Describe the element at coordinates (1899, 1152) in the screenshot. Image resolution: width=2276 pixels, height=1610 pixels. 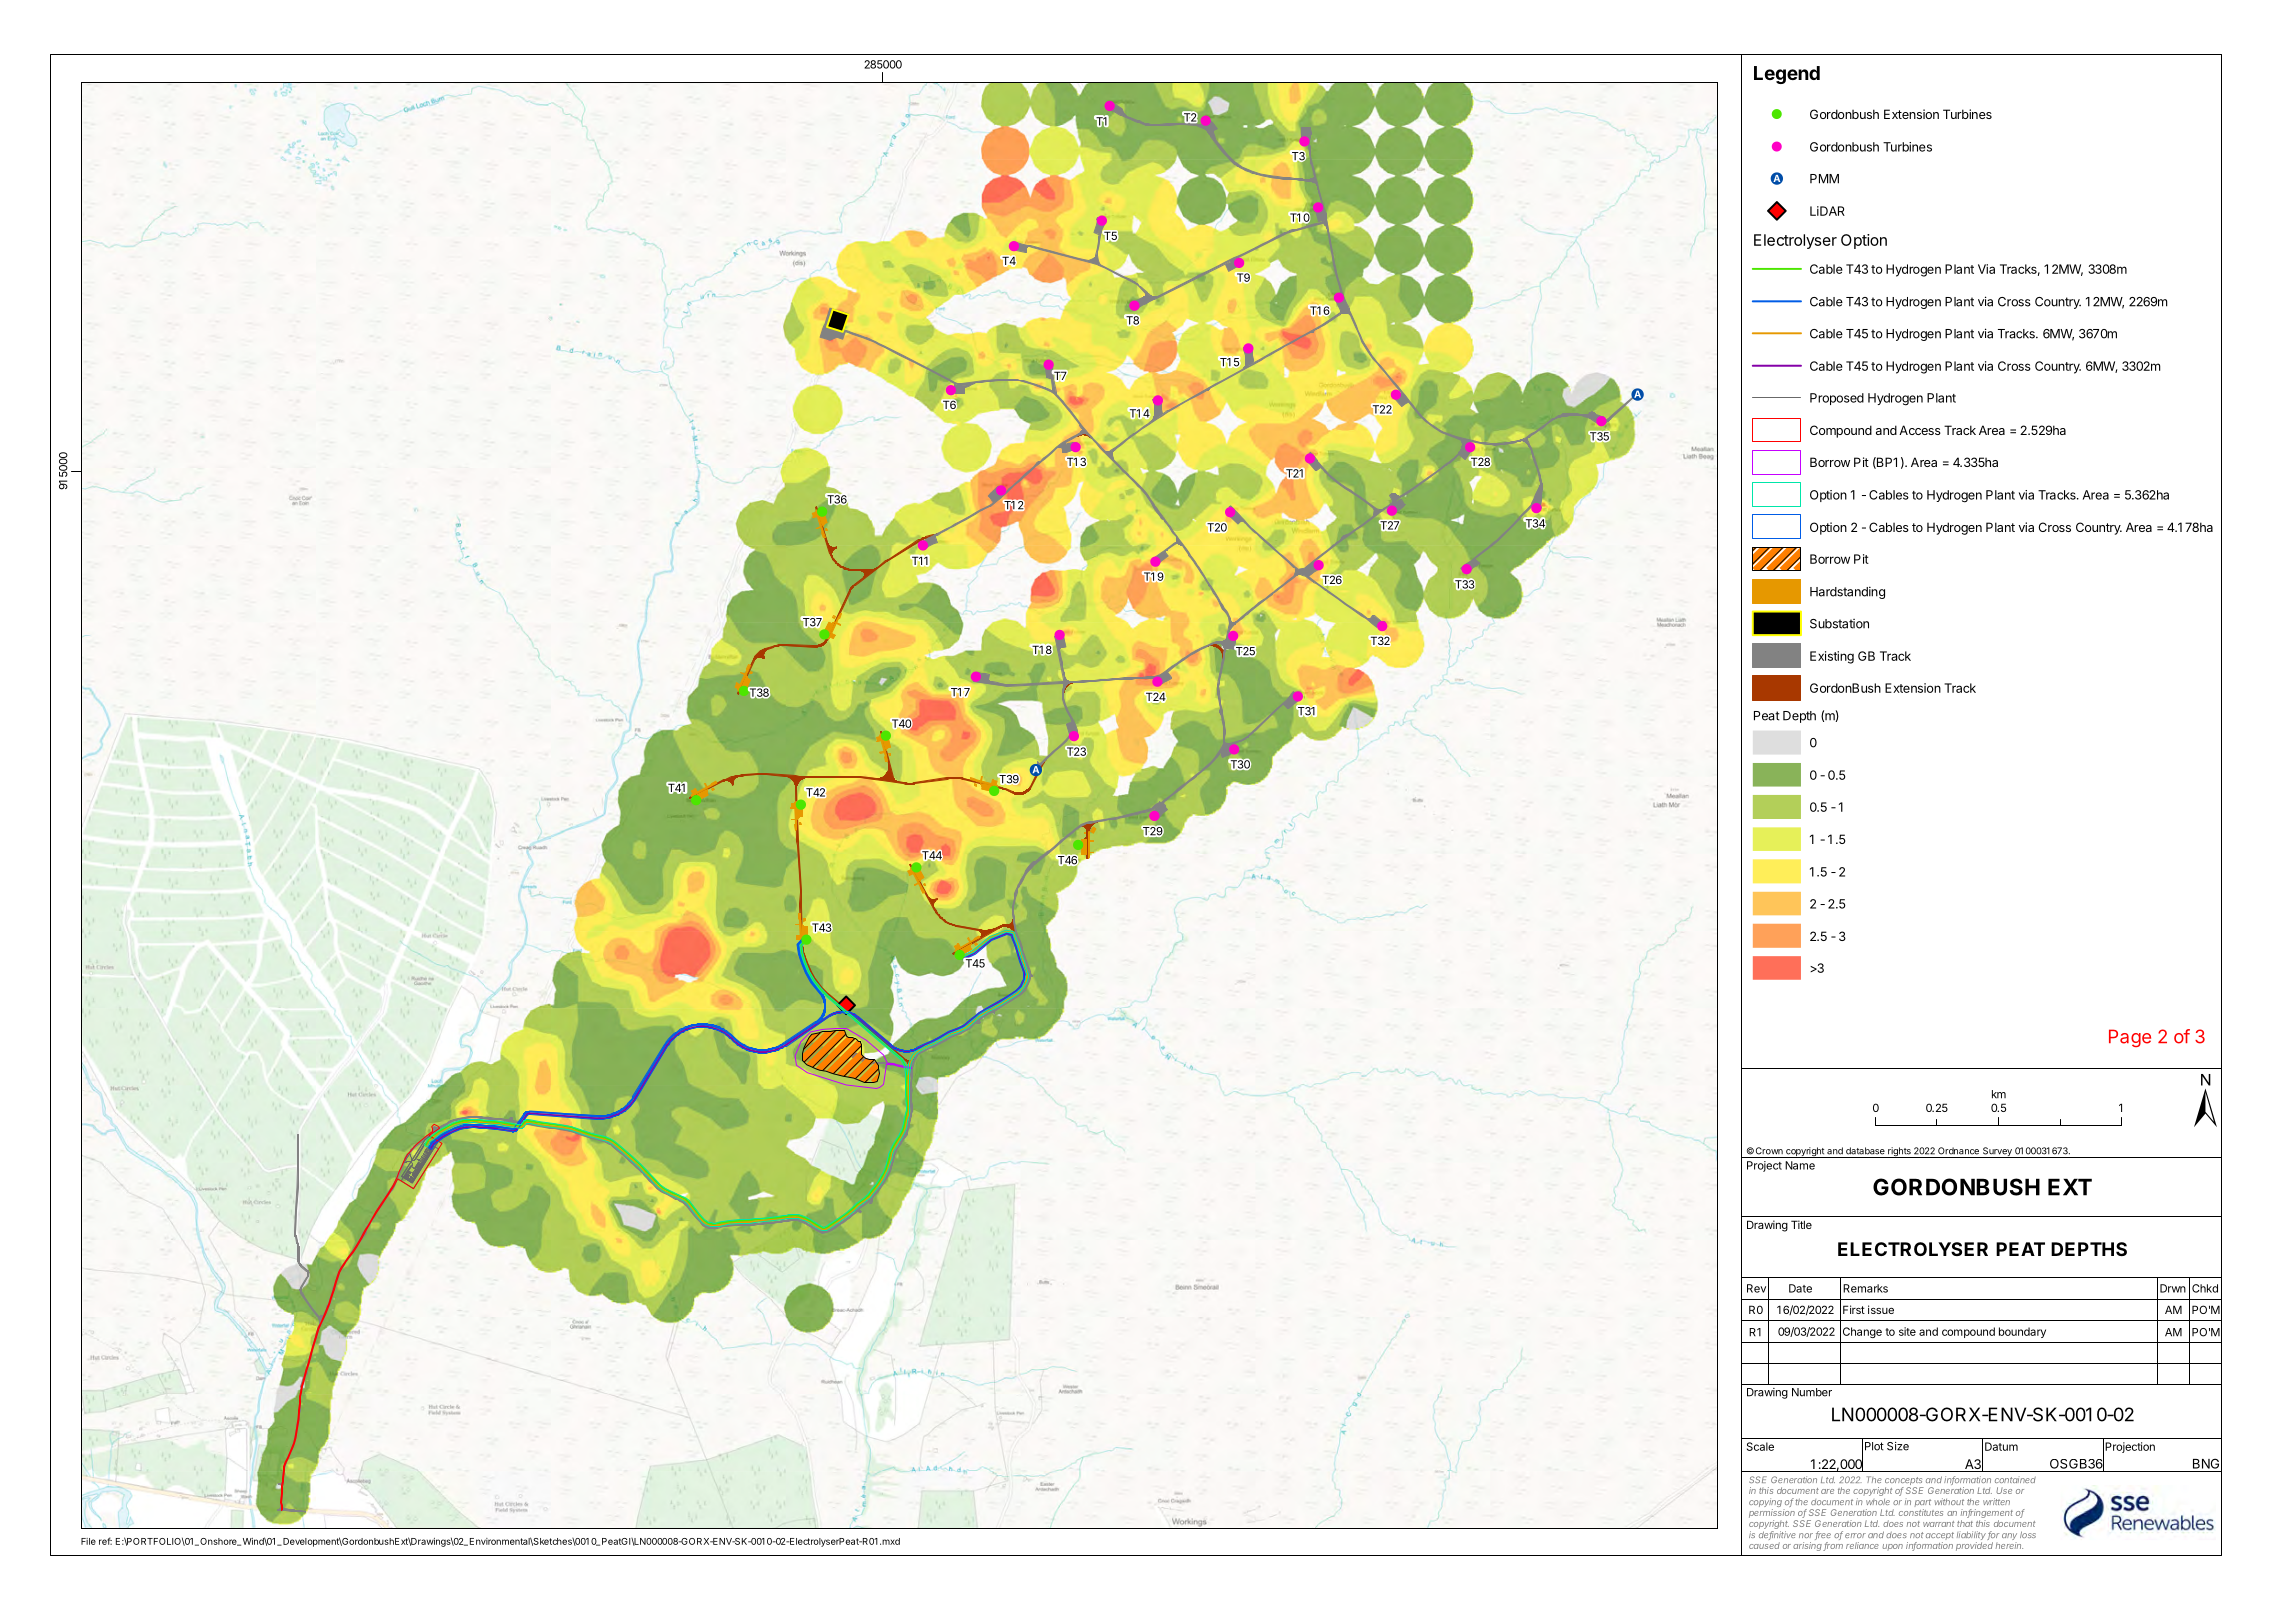
I see `rights` at that location.
